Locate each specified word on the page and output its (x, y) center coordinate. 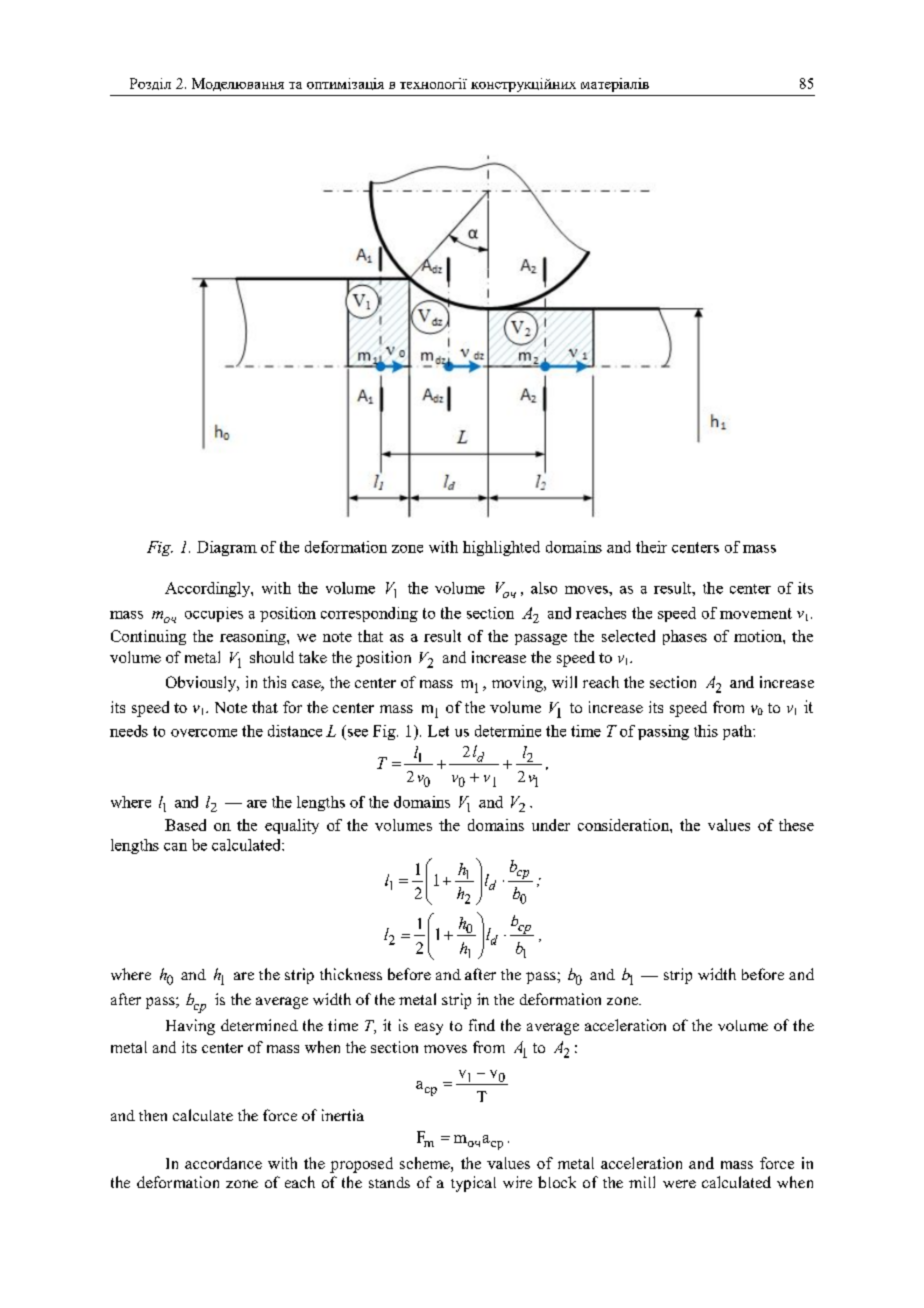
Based (185, 825)
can (175, 847)
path (738, 732)
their (651, 547)
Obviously (202, 684)
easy (429, 1029)
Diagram (227, 548)
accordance (223, 1163)
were (679, 1184)
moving (518, 684)
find (482, 1025)
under (551, 825)
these (796, 825)
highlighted (501, 548)
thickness (351, 974)
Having (190, 1027)
